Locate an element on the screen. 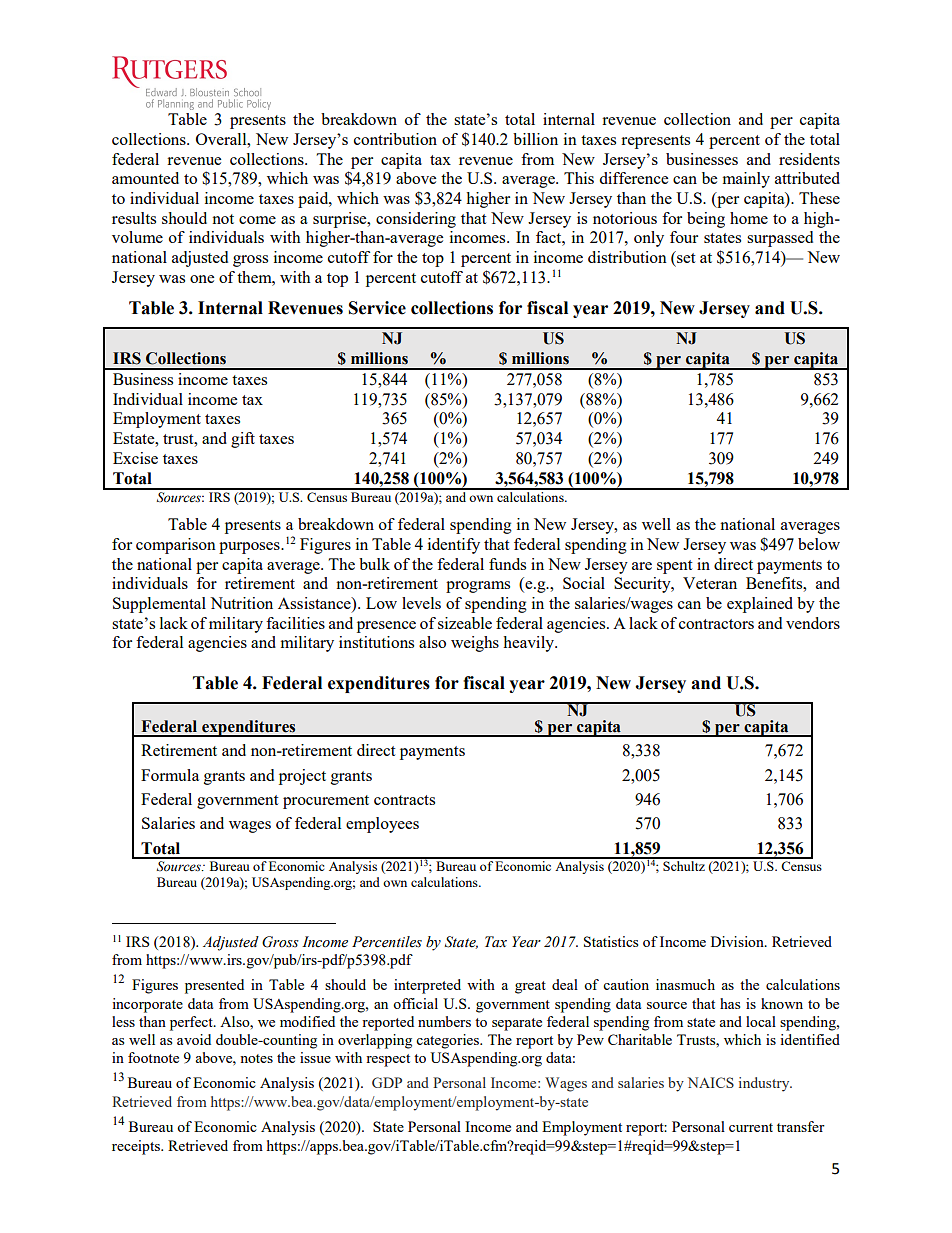 The width and height of the screenshot is (952, 1233). mainly is located at coordinates (746, 180).
